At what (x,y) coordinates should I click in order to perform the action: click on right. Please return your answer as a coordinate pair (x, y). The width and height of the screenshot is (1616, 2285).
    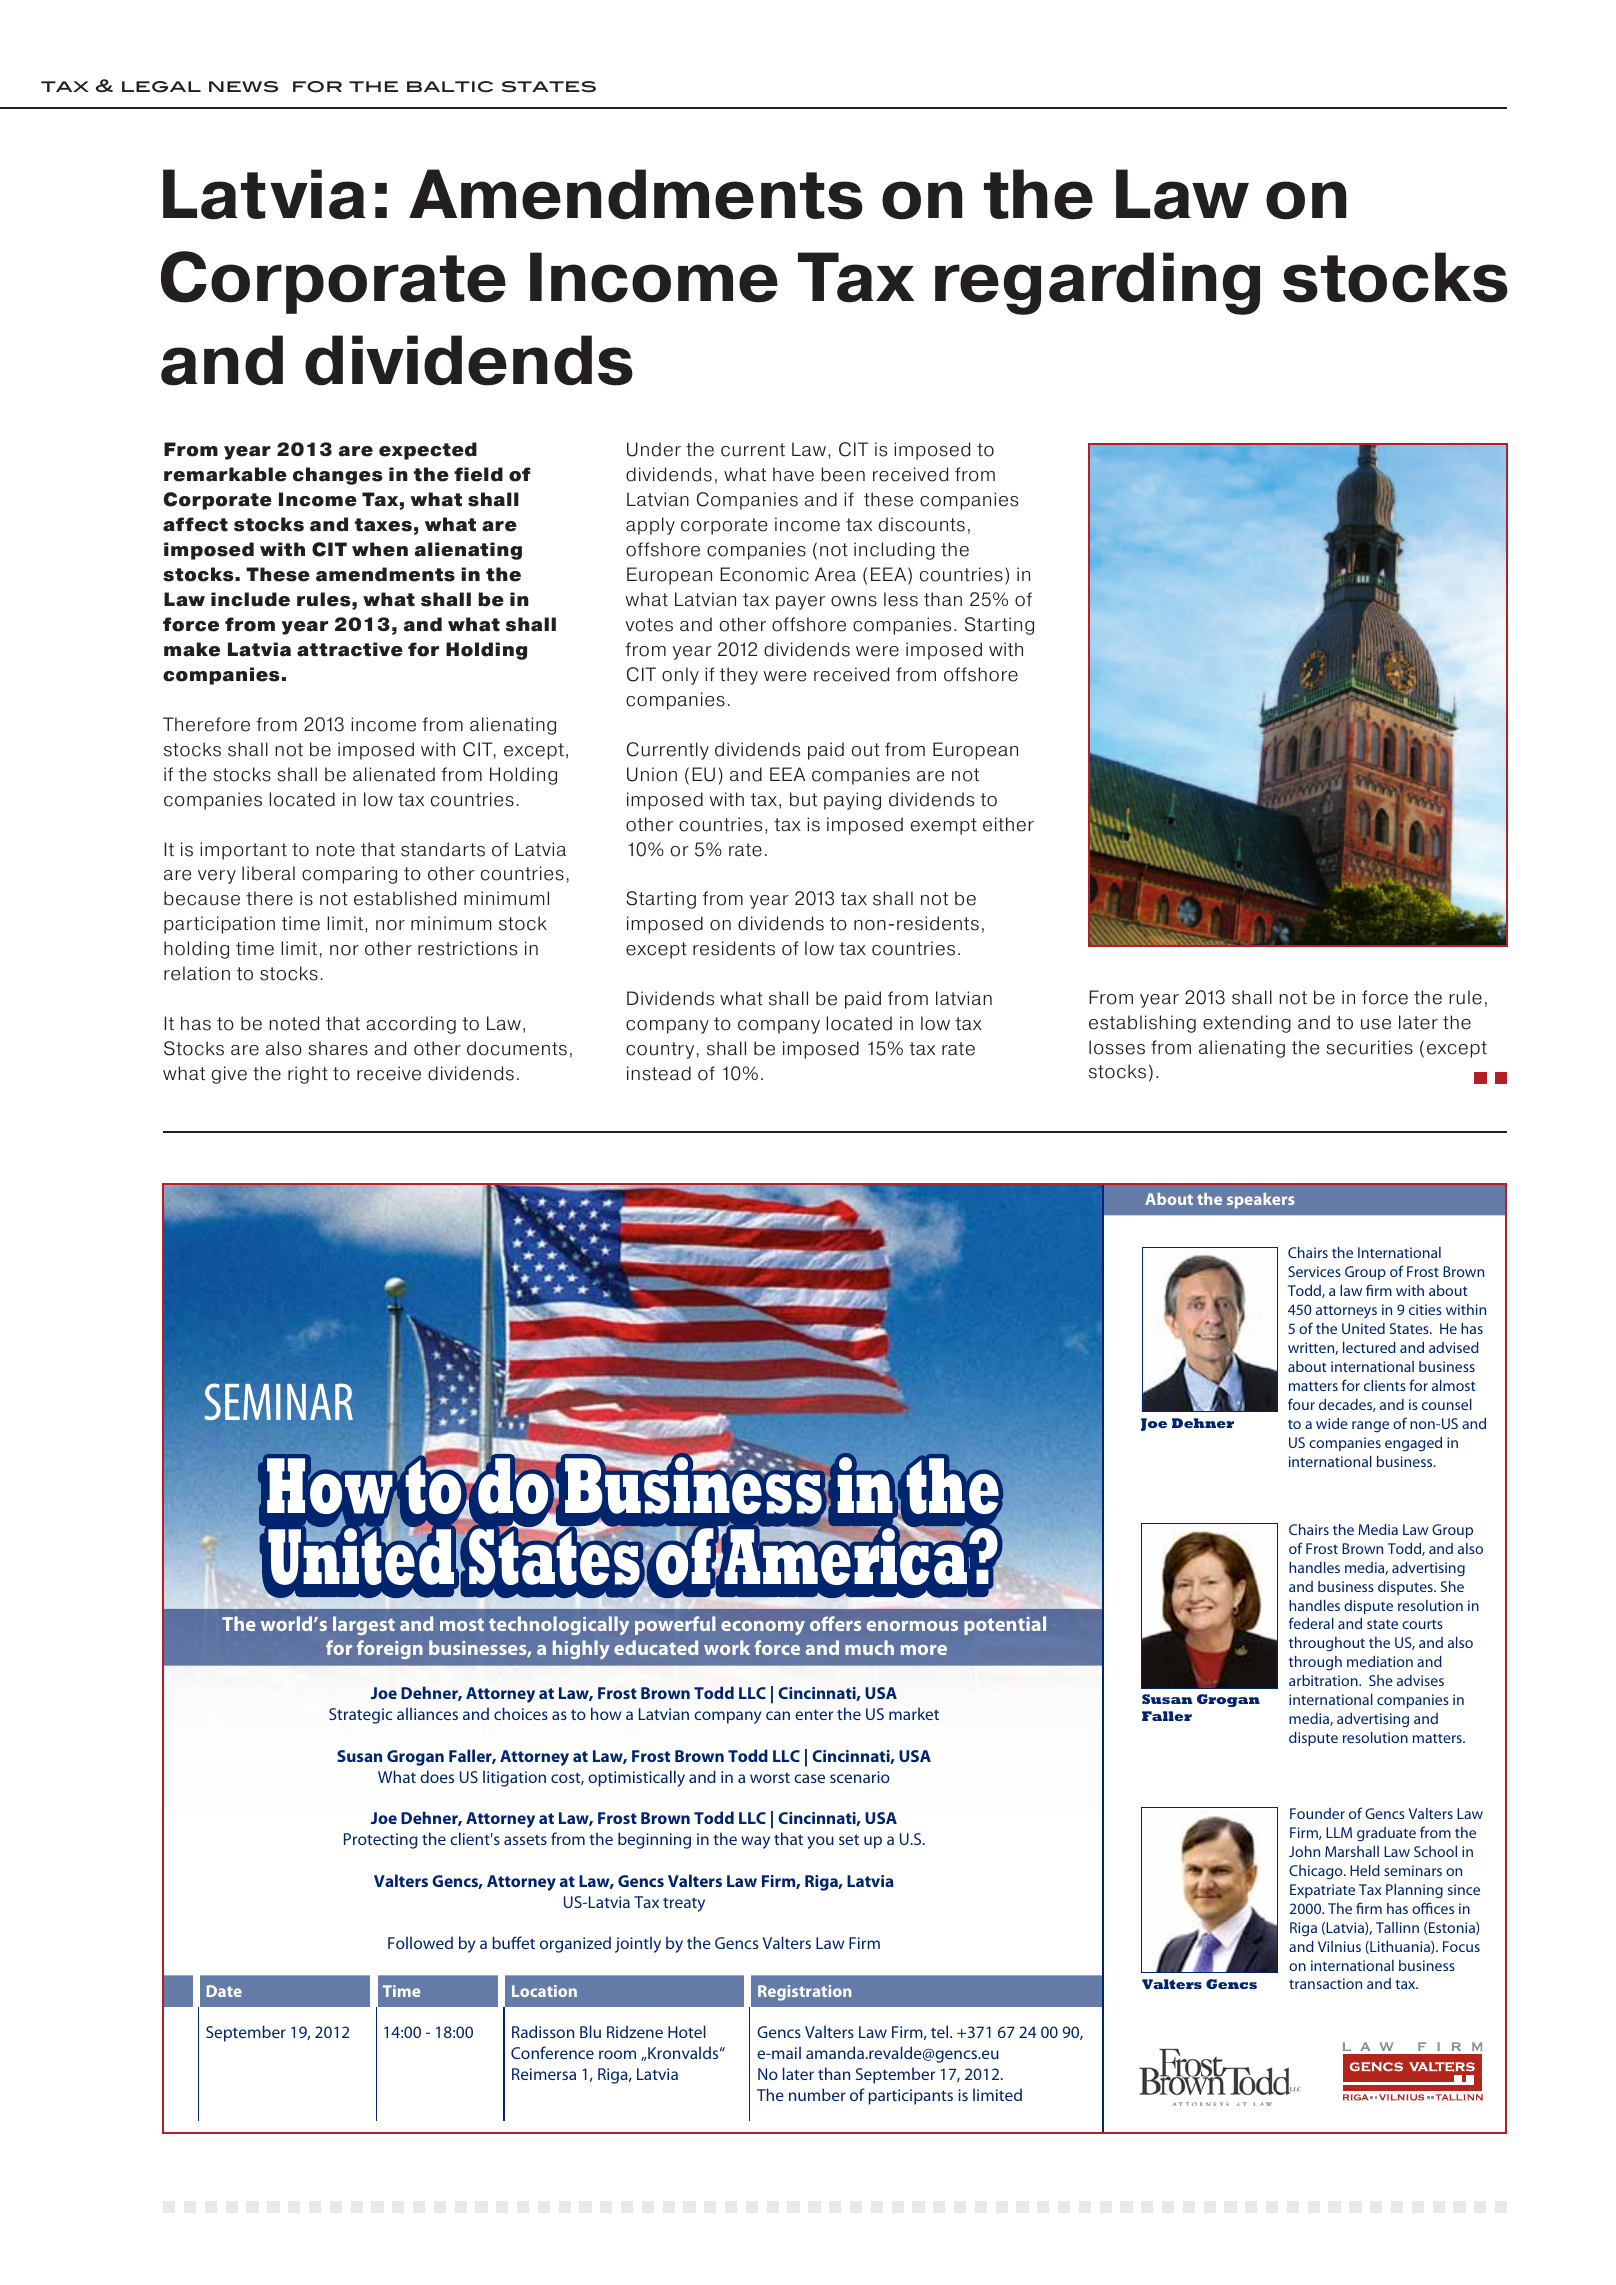
    Looking at the image, I should click on (308, 1075).
